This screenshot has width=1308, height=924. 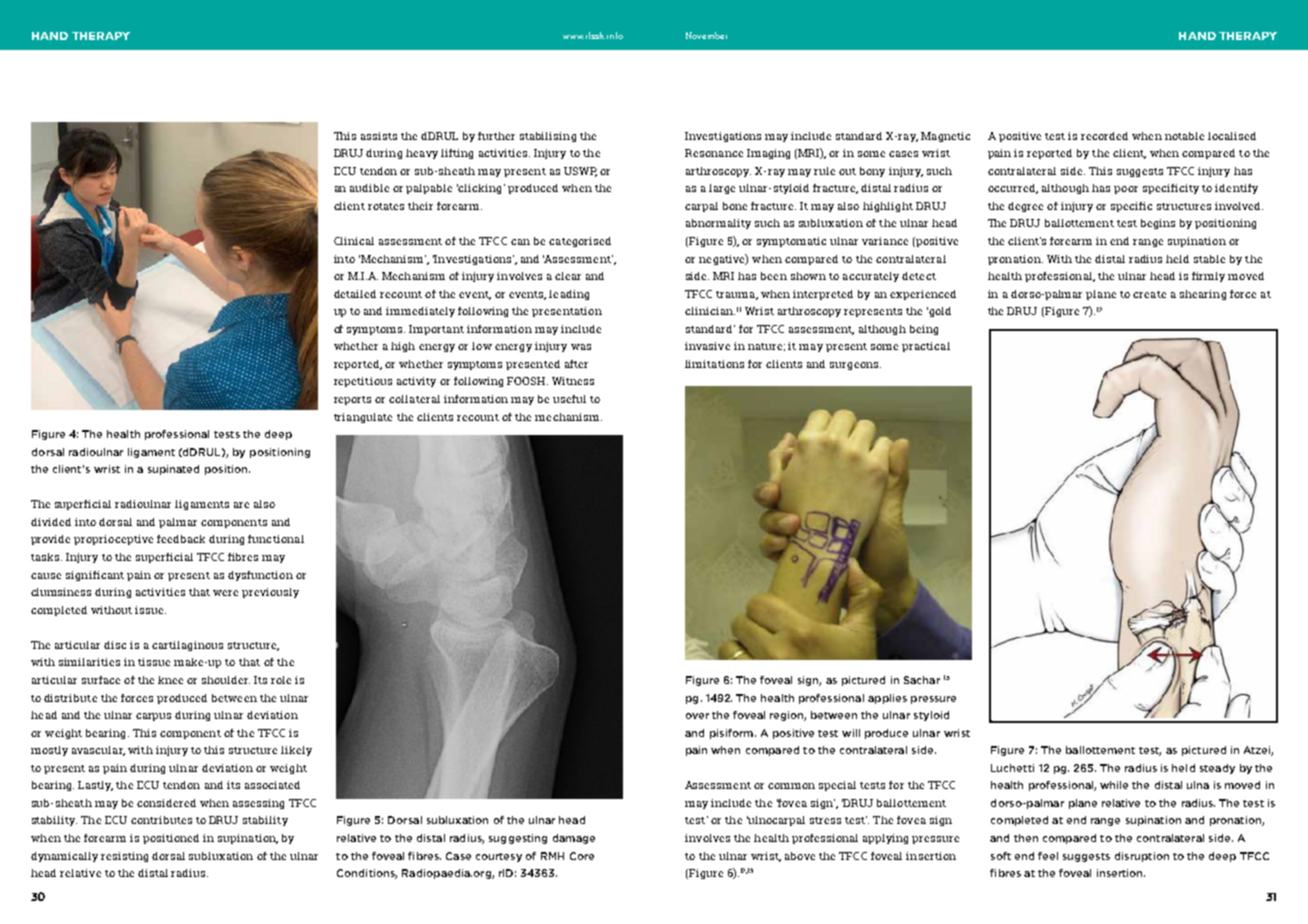 I want to click on supinated, so click(x=173, y=470).
